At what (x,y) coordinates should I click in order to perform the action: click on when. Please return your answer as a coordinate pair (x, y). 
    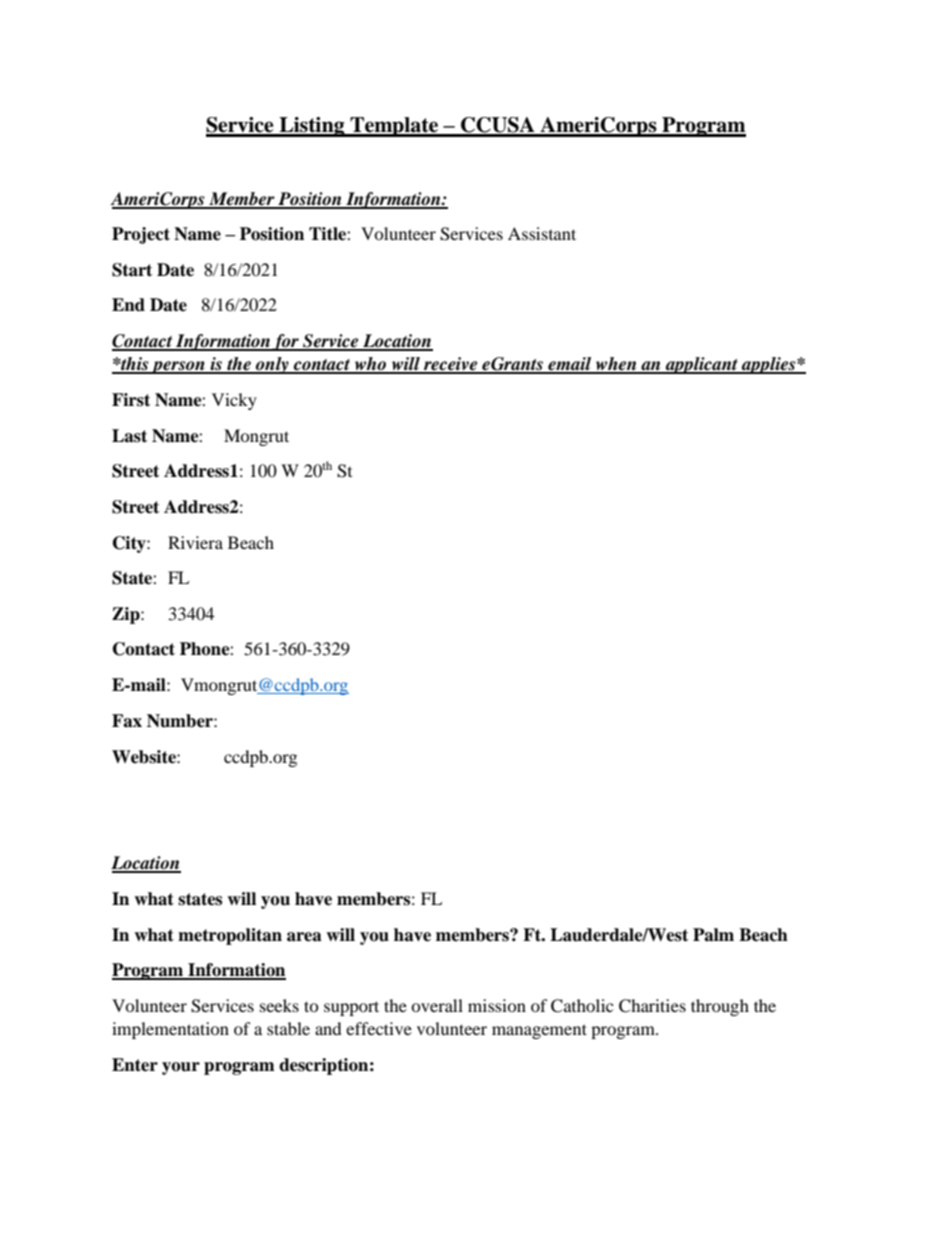
    Looking at the image, I should click on (616, 365).
